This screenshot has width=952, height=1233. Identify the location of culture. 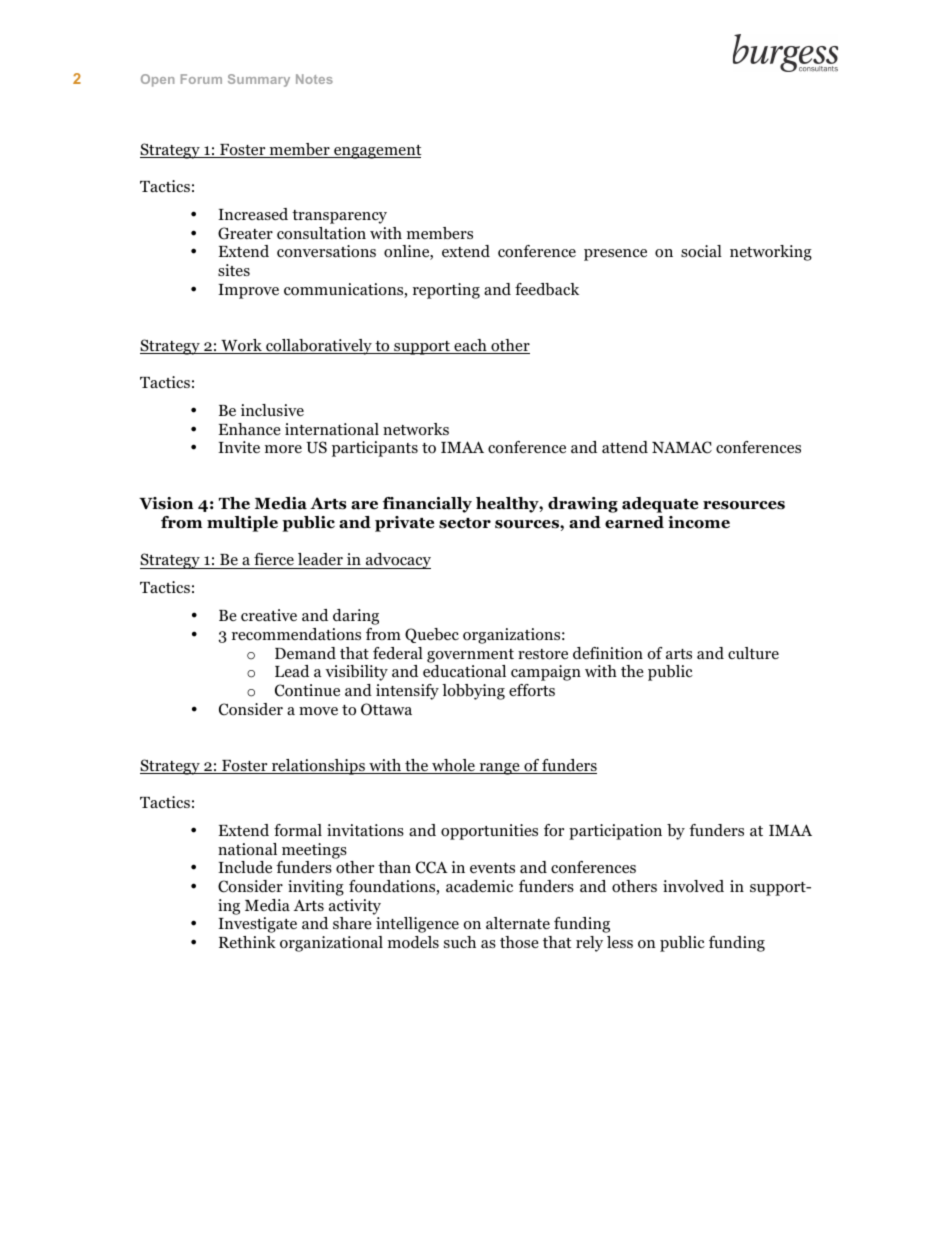
(753, 653).
